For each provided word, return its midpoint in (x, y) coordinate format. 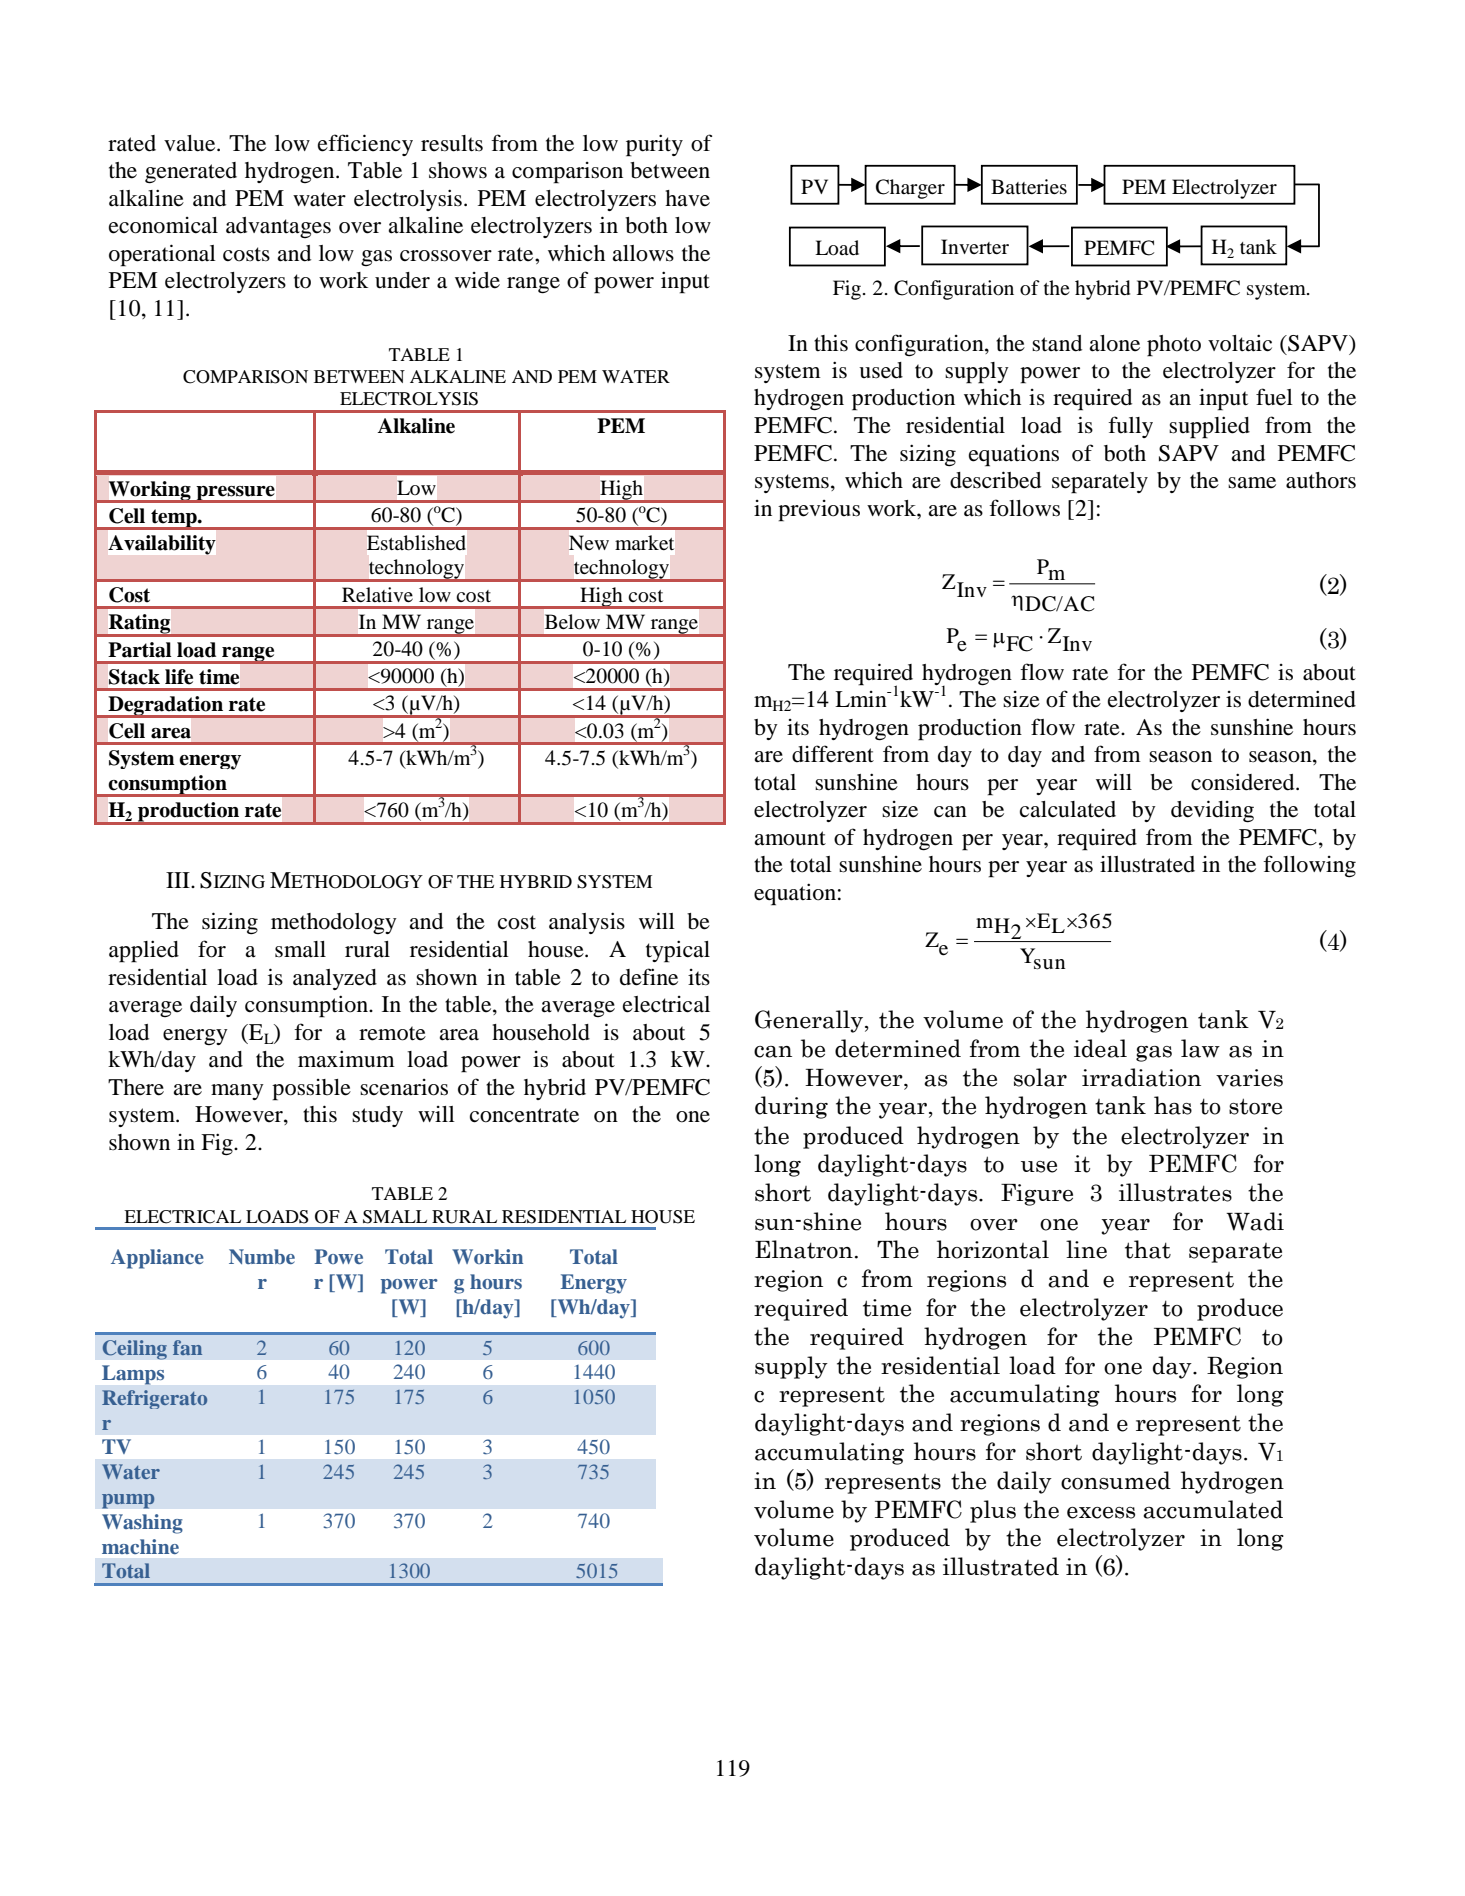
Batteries (1029, 186)
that (1148, 1249)
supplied (1209, 427)
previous (819, 511)
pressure (235, 494)
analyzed (335, 979)
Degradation (165, 707)
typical (678, 951)
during (791, 1107)
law (1200, 1048)
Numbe (262, 1256)
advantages (278, 227)
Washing (142, 1524)
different (833, 754)
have (687, 198)
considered (1244, 782)
